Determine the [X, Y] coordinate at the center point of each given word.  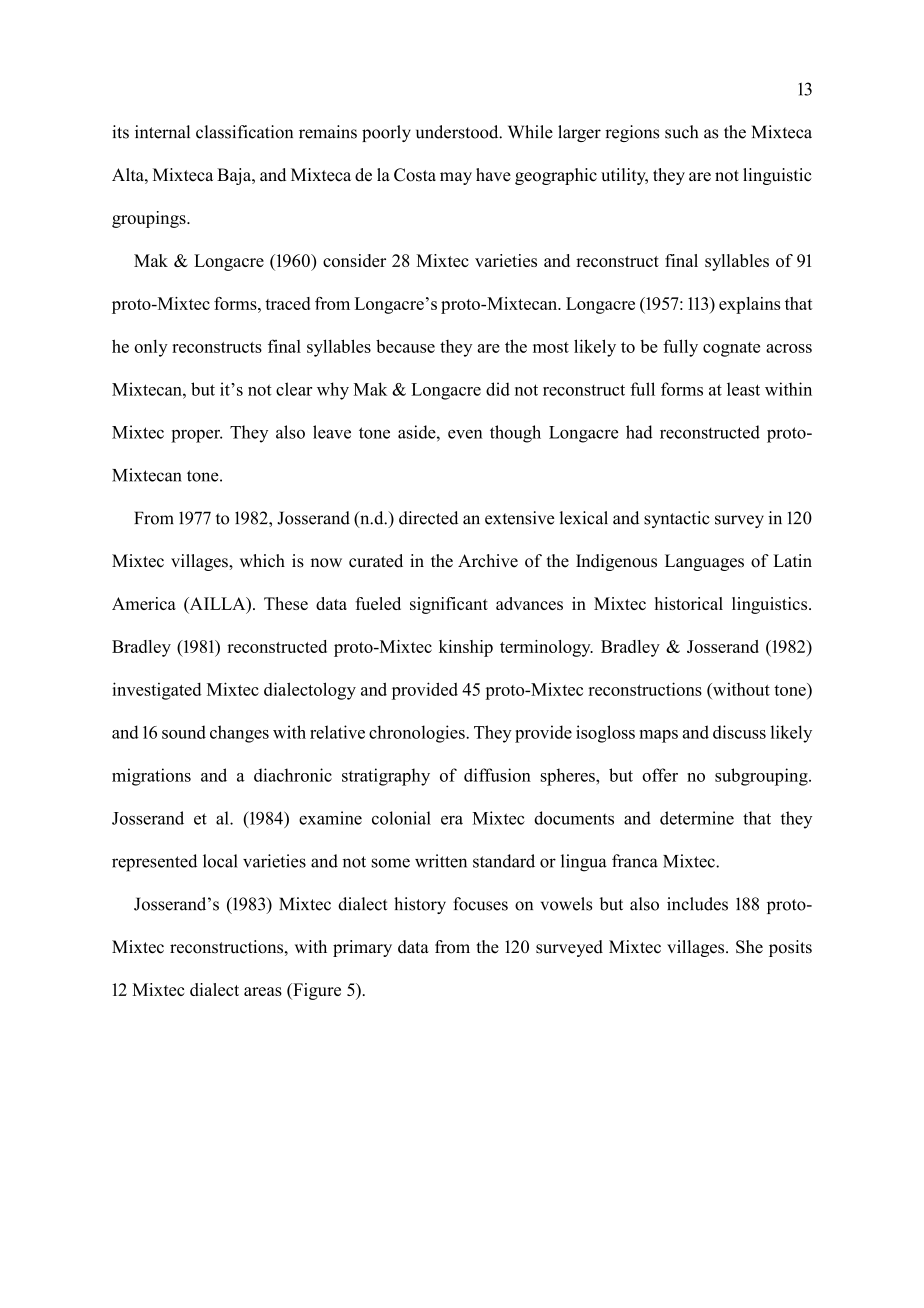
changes [239, 734]
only [151, 348]
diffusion [497, 775]
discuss [739, 732]
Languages [704, 562]
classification [244, 132]
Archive [488, 561]
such [681, 132]
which [262, 561]
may [456, 178]
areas [263, 991]
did [498, 389]
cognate [731, 349]
